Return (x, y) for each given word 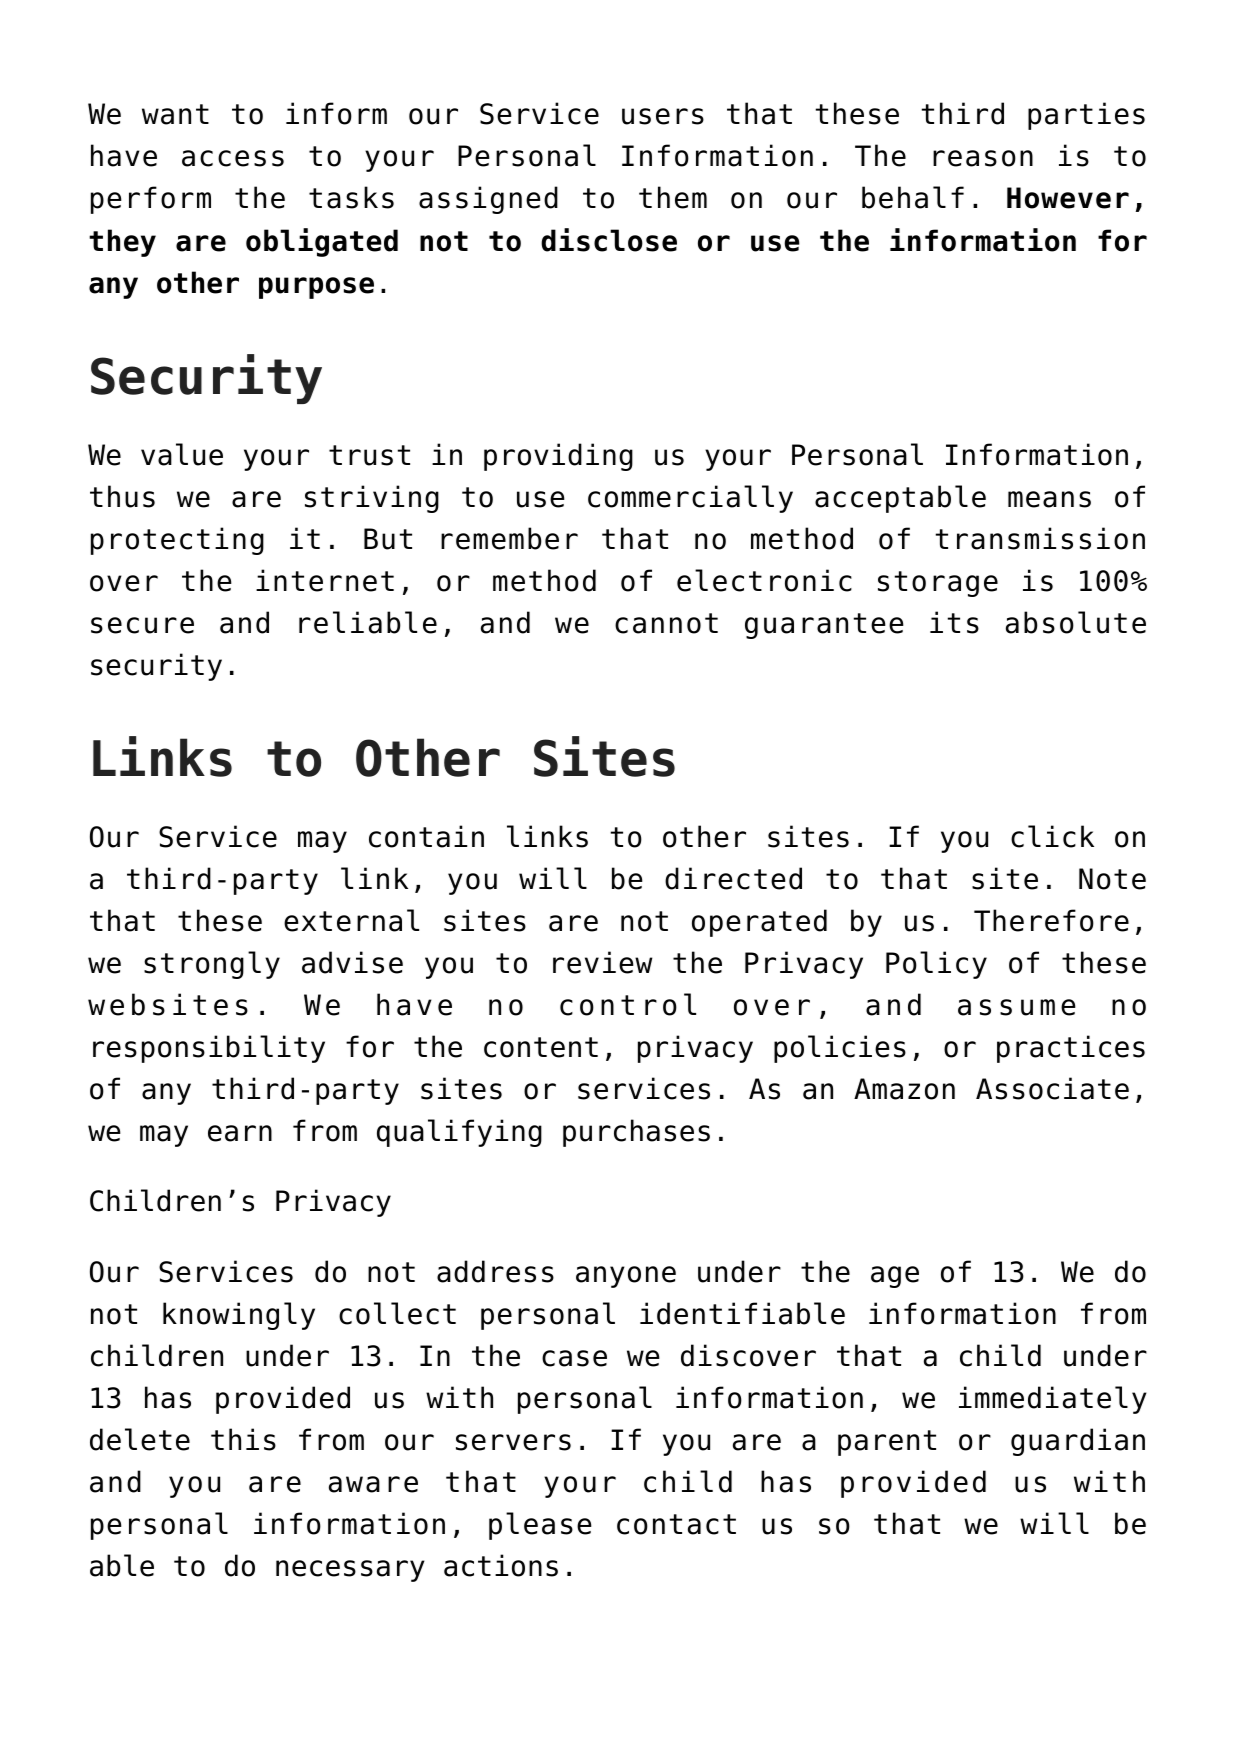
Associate (1052, 1088)
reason (983, 158)
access (233, 158)
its (954, 622)
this (243, 1439)
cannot (666, 623)
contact (676, 1524)
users (663, 116)
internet (325, 580)
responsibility (209, 1049)
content (541, 1047)
